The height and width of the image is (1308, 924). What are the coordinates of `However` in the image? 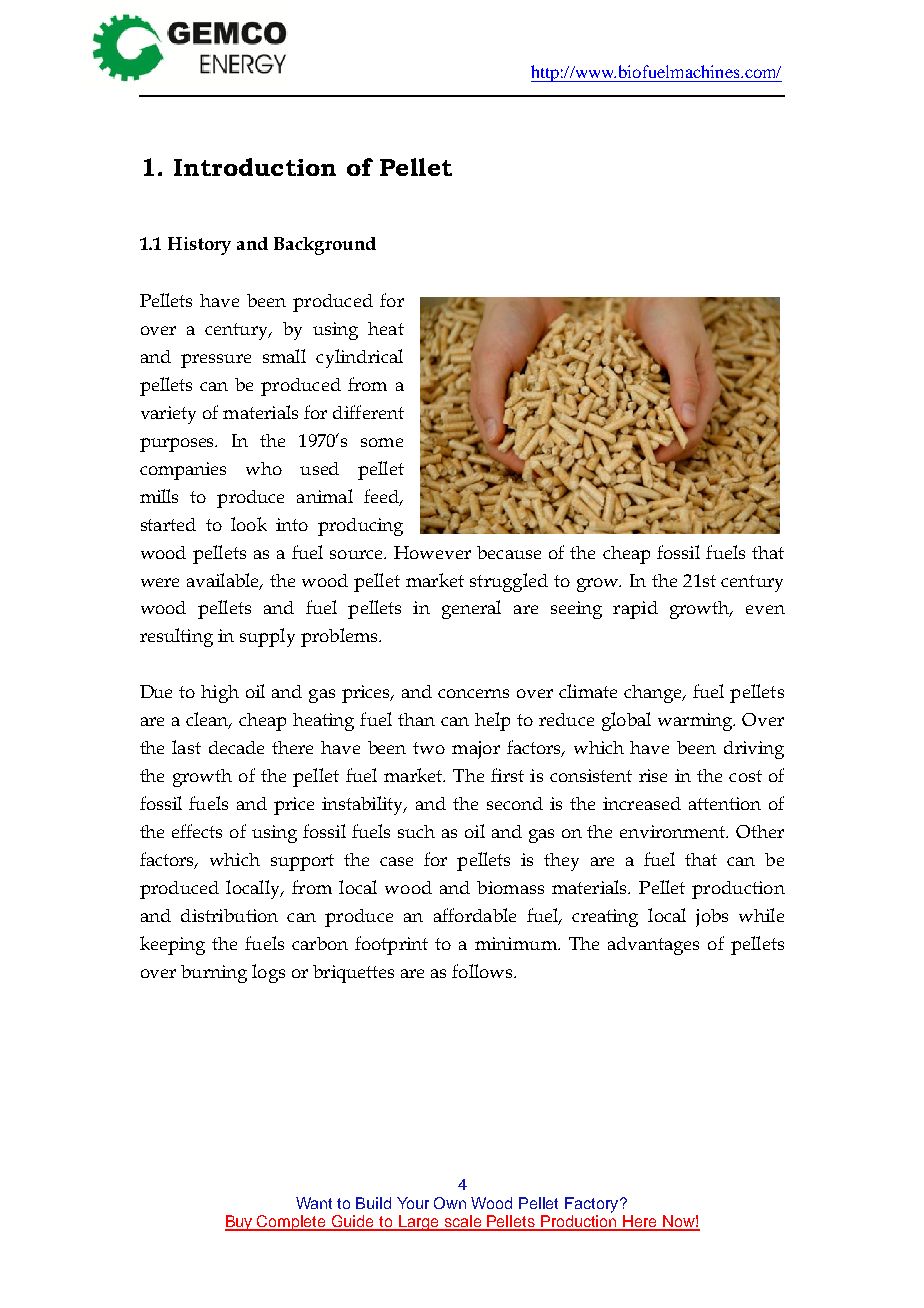 It's located at (432, 552).
